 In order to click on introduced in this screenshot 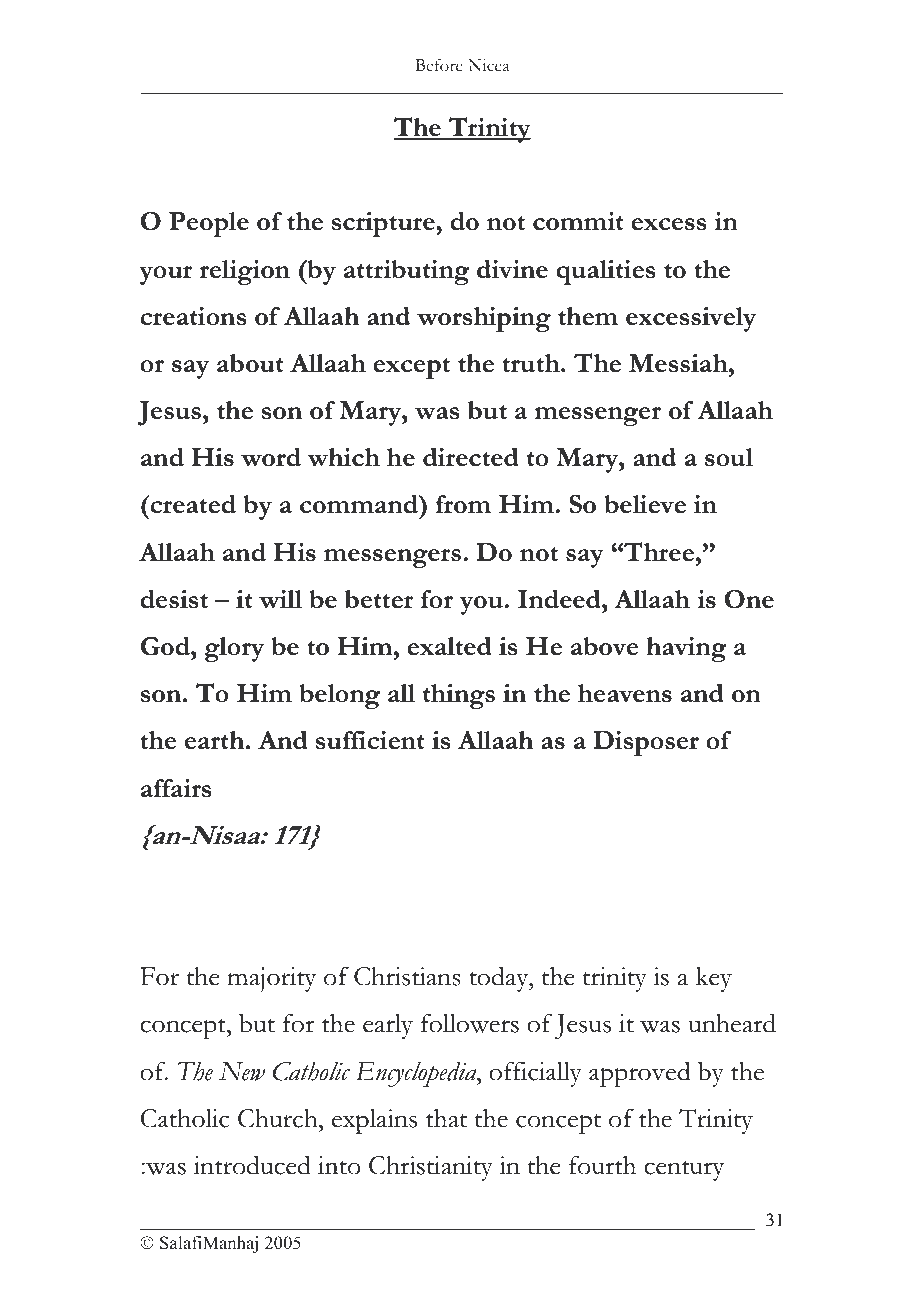, I will do `click(252, 1165)`.
